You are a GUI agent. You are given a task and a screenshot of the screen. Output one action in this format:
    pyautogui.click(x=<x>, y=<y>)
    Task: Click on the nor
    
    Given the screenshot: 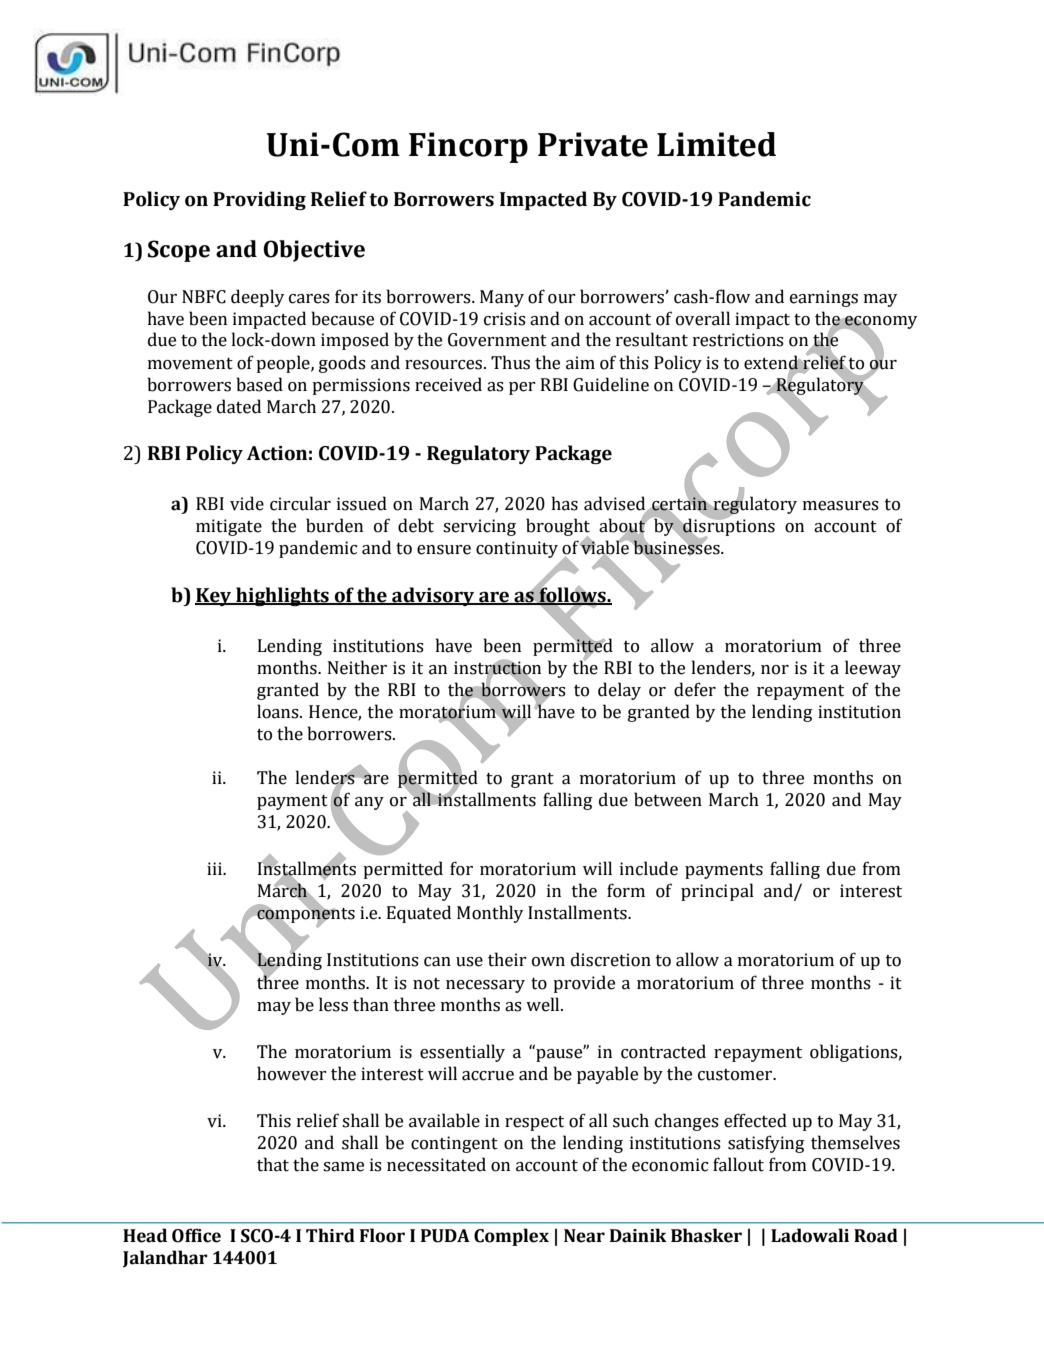 What is the action you would take?
    pyautogui.click(x=775, y=670)
